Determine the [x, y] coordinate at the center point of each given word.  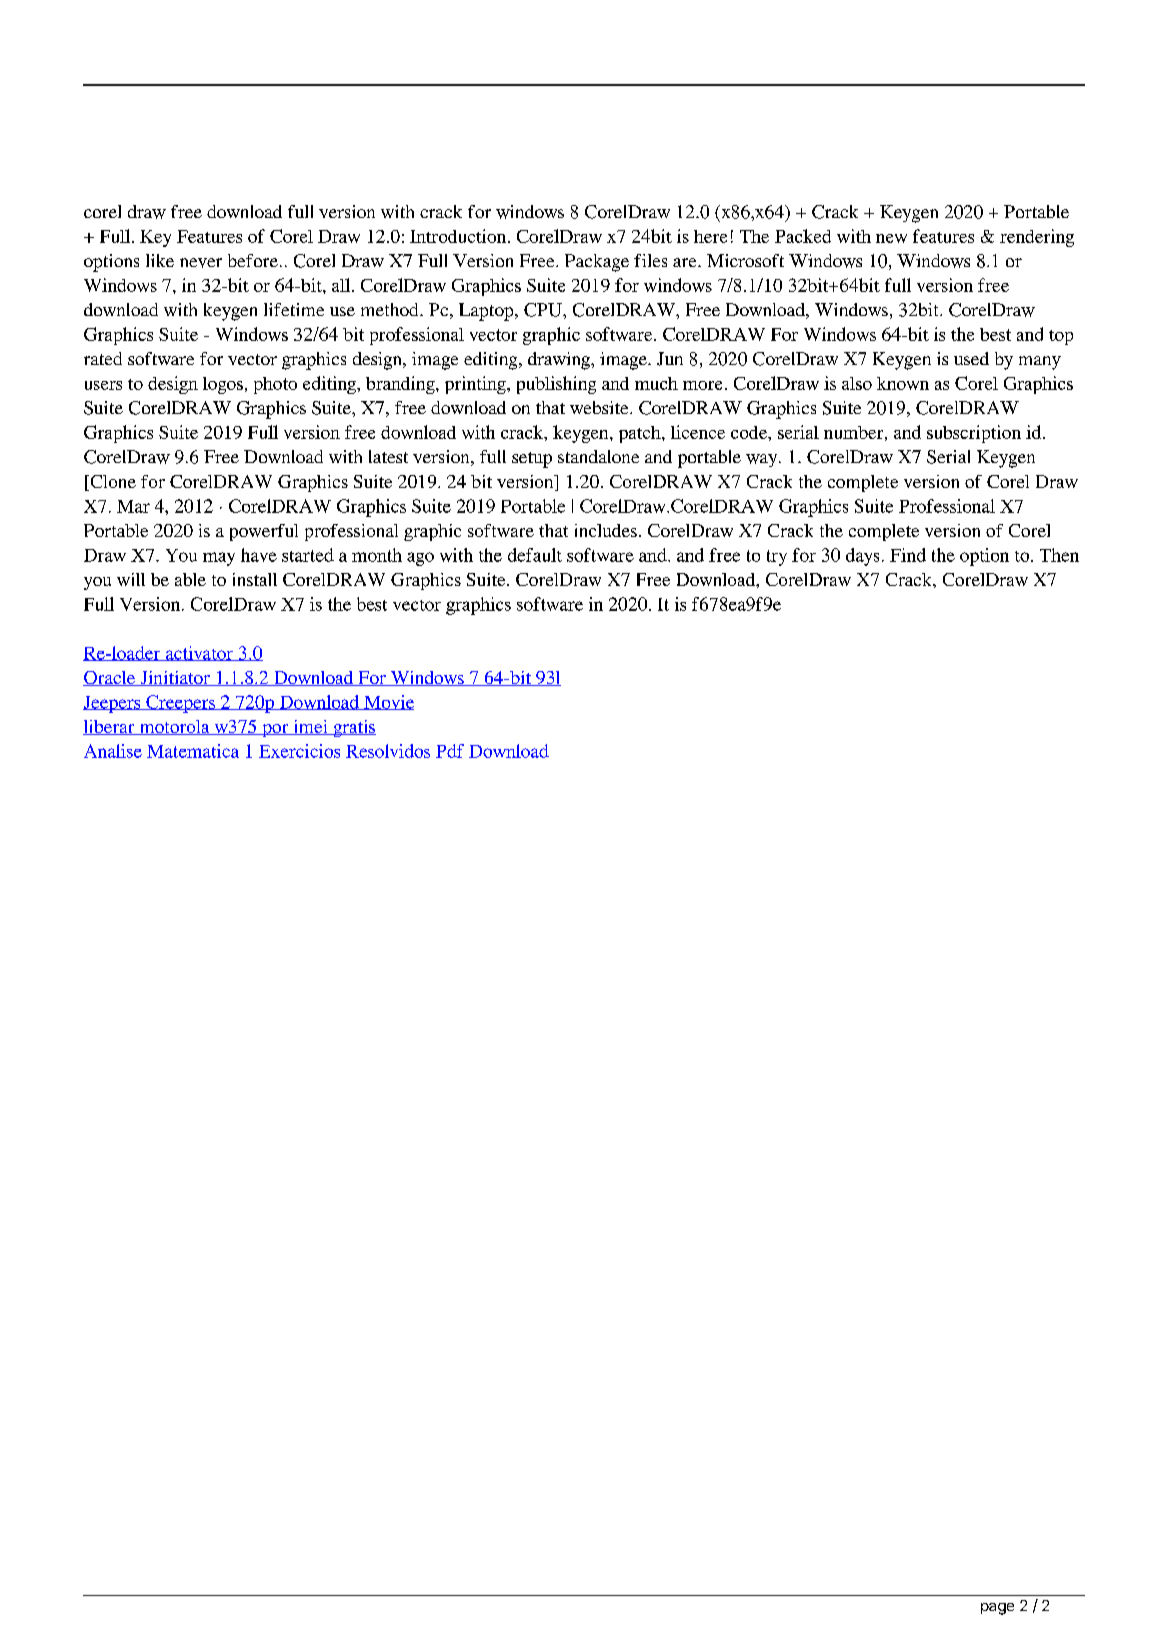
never [201, 263]
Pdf [450, 751]
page [997, 1609]
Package [597, 263]
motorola [174, 727]
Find [908, 555]
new [891, 238]
